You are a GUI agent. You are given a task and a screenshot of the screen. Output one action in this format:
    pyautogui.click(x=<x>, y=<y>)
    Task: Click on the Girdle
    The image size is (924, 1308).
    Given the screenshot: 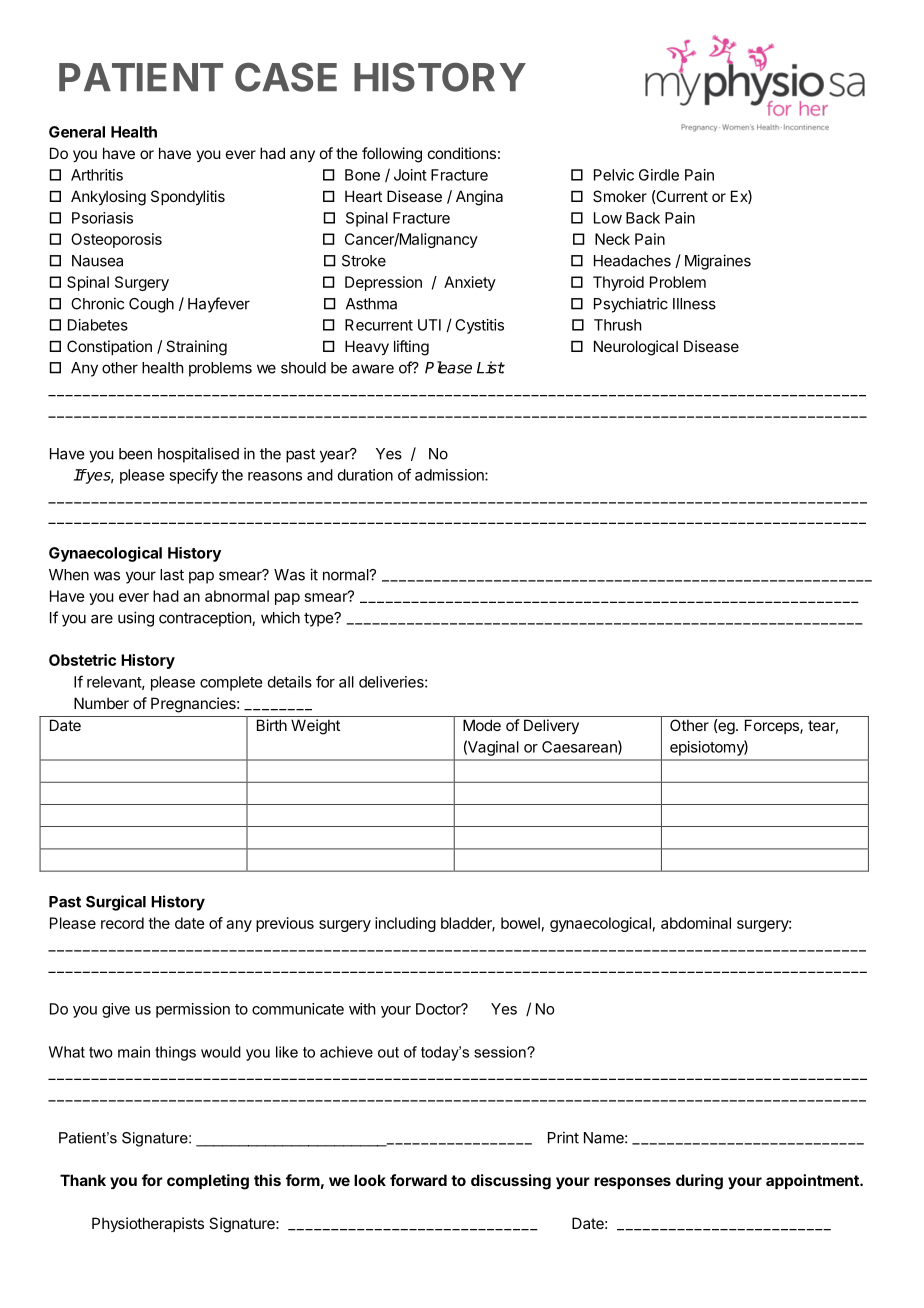 What is the action you would take?
    pyautogui.click(x=659, y=175)
